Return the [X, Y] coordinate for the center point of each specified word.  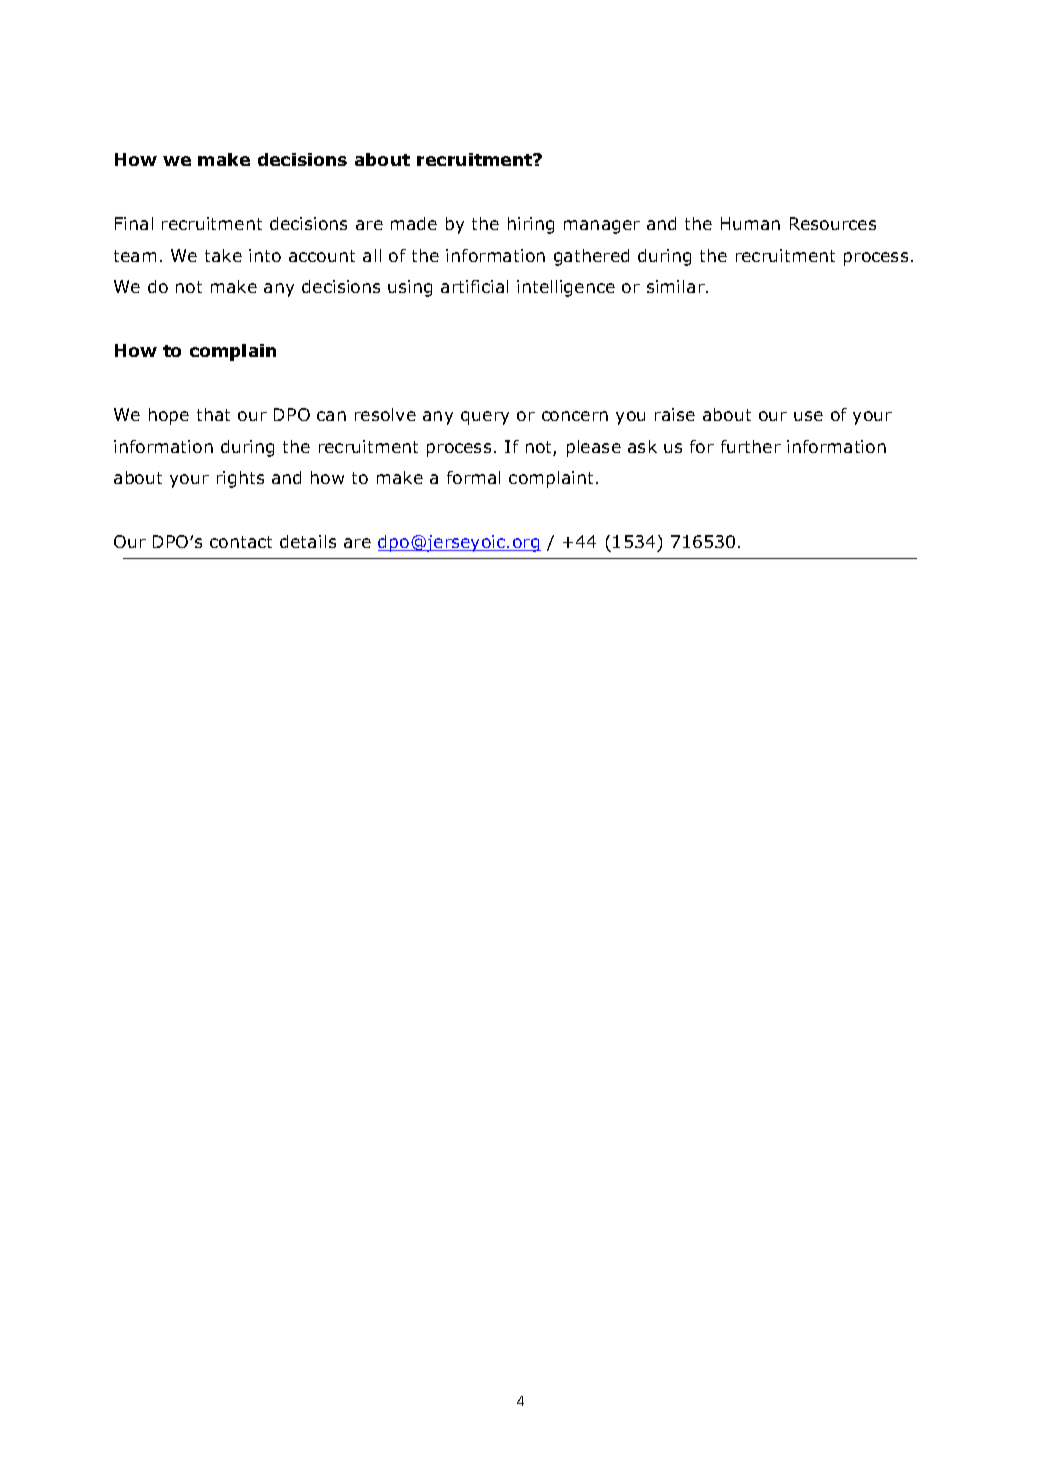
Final [134, 223]
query [485, 418]
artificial [474, 286]
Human [750, 223]
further [751, 446]
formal [473, 477]
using [410, 288]
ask [642, 446]
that [213, 414]
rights [240, 479]
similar [677, 286]
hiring [531, 225]
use [808, 416]
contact [241, 542]
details [308, 541]
